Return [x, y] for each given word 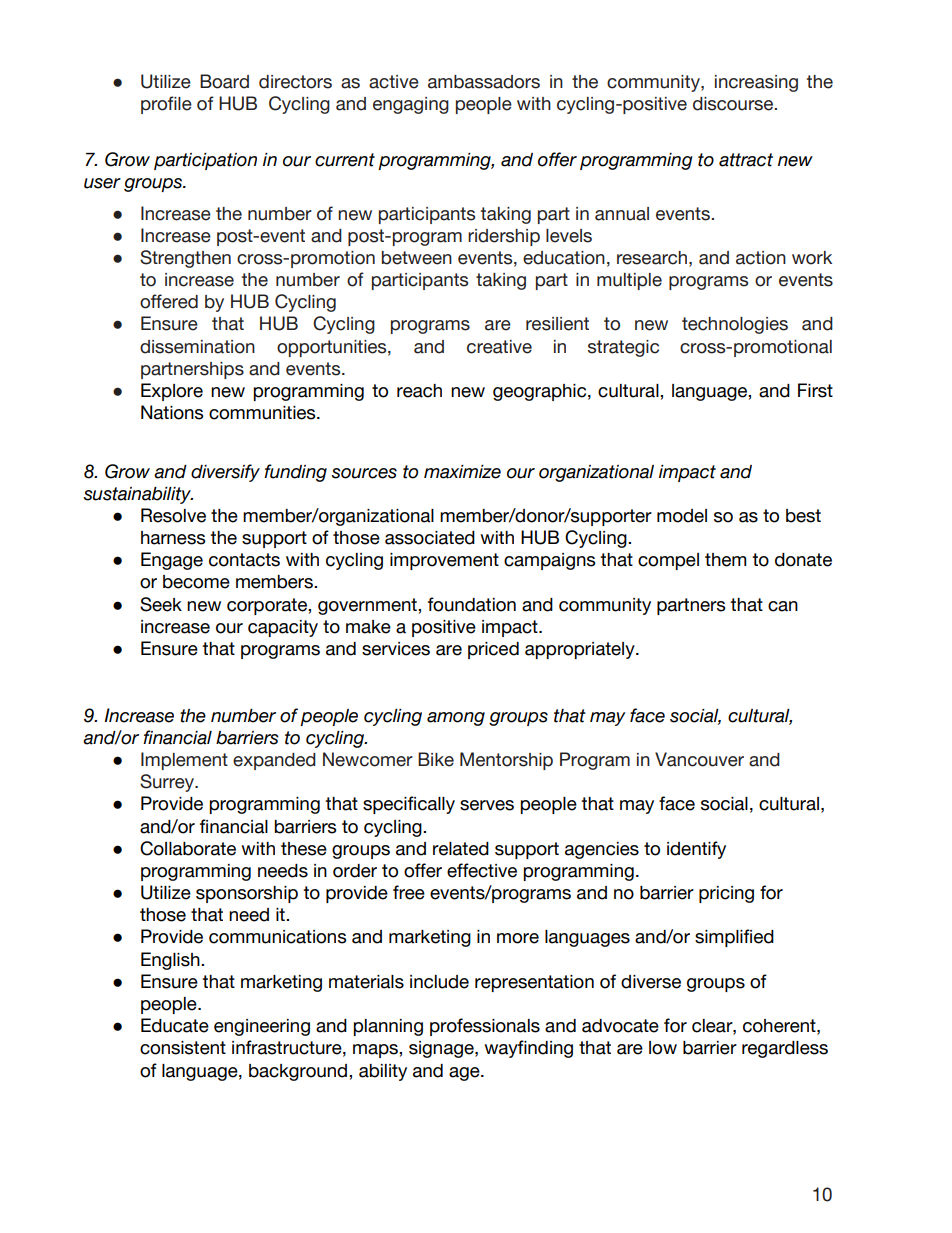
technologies [735, 325]
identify [696, 850]
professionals [485, 1027]
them [725, 560]
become [196, 582]
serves [487, 805]
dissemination [197, 347]
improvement [444, 561]
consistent [183, 1048]
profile [166, 105]
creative [499, 347]
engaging [411, 105]
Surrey [168, 783]
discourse [734, 104]
